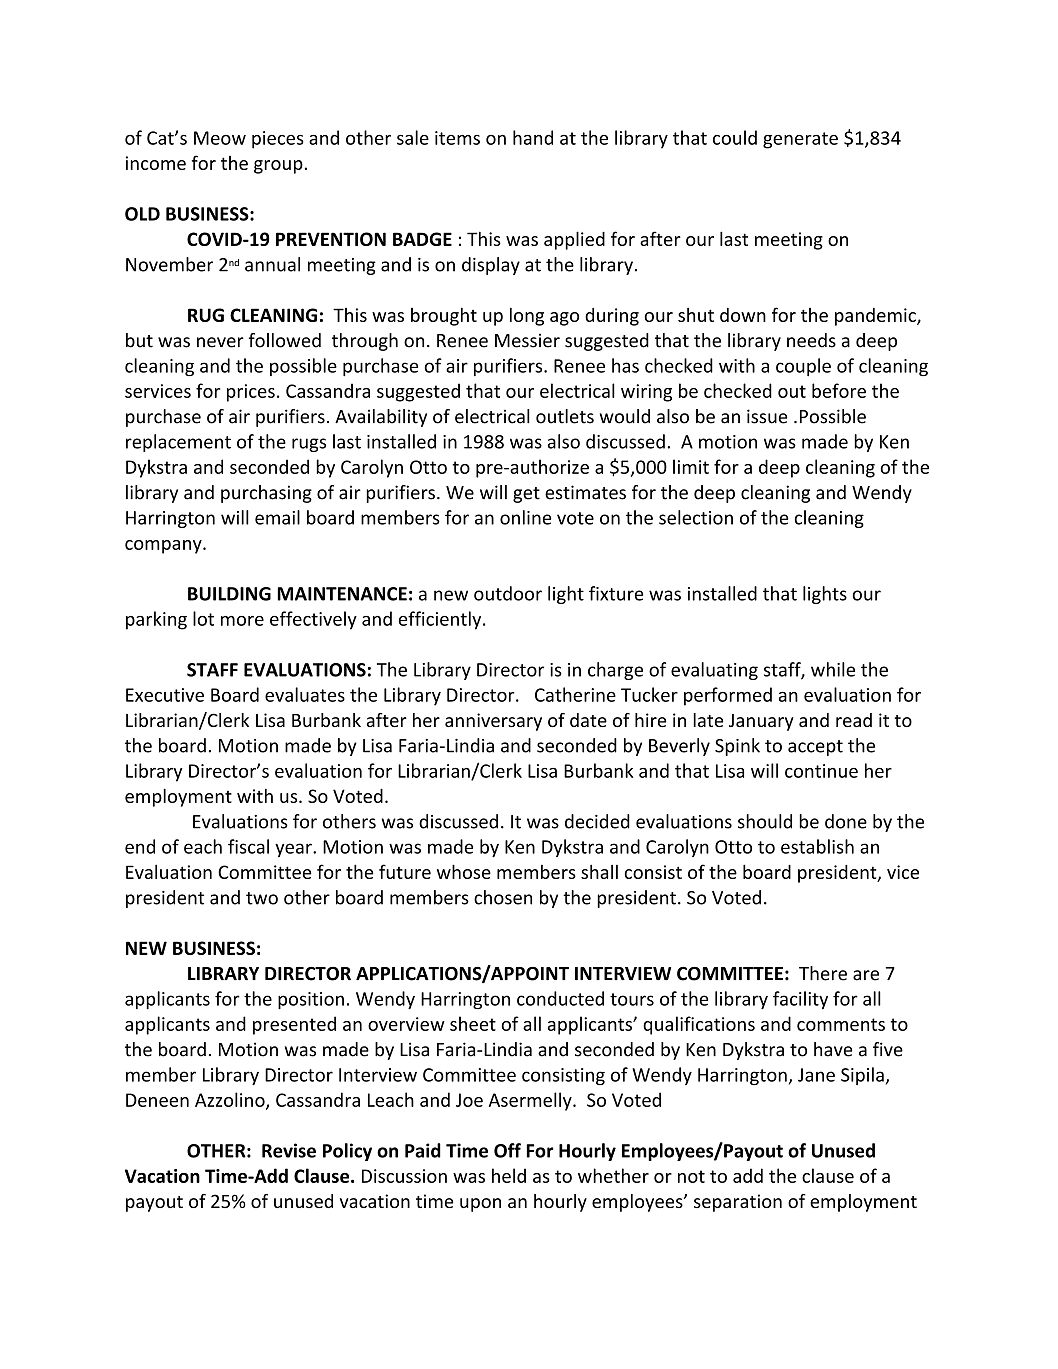  I want to click on chosen, so click(503, 897).
